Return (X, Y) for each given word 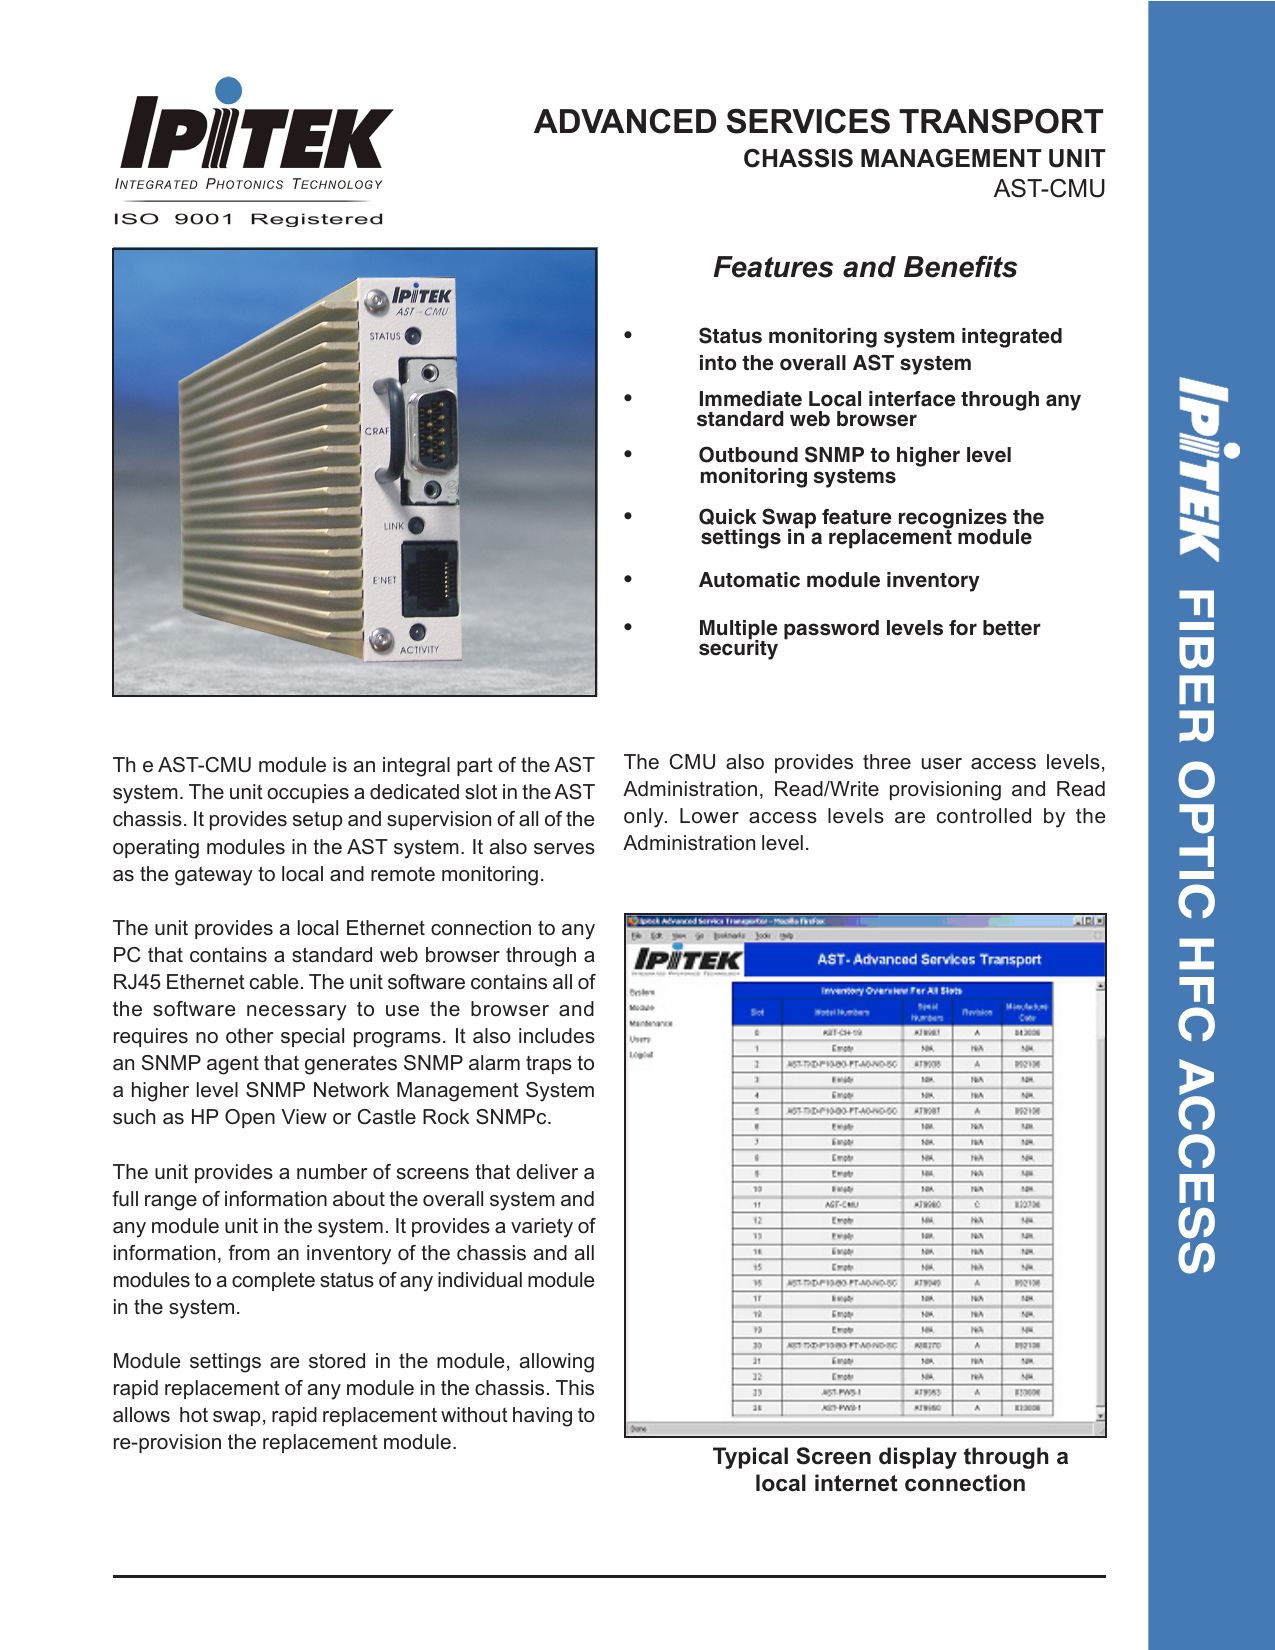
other (250, 1036)
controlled (984, 816)
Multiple (739, 631)
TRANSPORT (1001, 121)
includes (557, 1036)
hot (194, 1415)
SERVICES (808, 121)
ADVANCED (625, 121)
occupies (308, 793)
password (831, 630)
